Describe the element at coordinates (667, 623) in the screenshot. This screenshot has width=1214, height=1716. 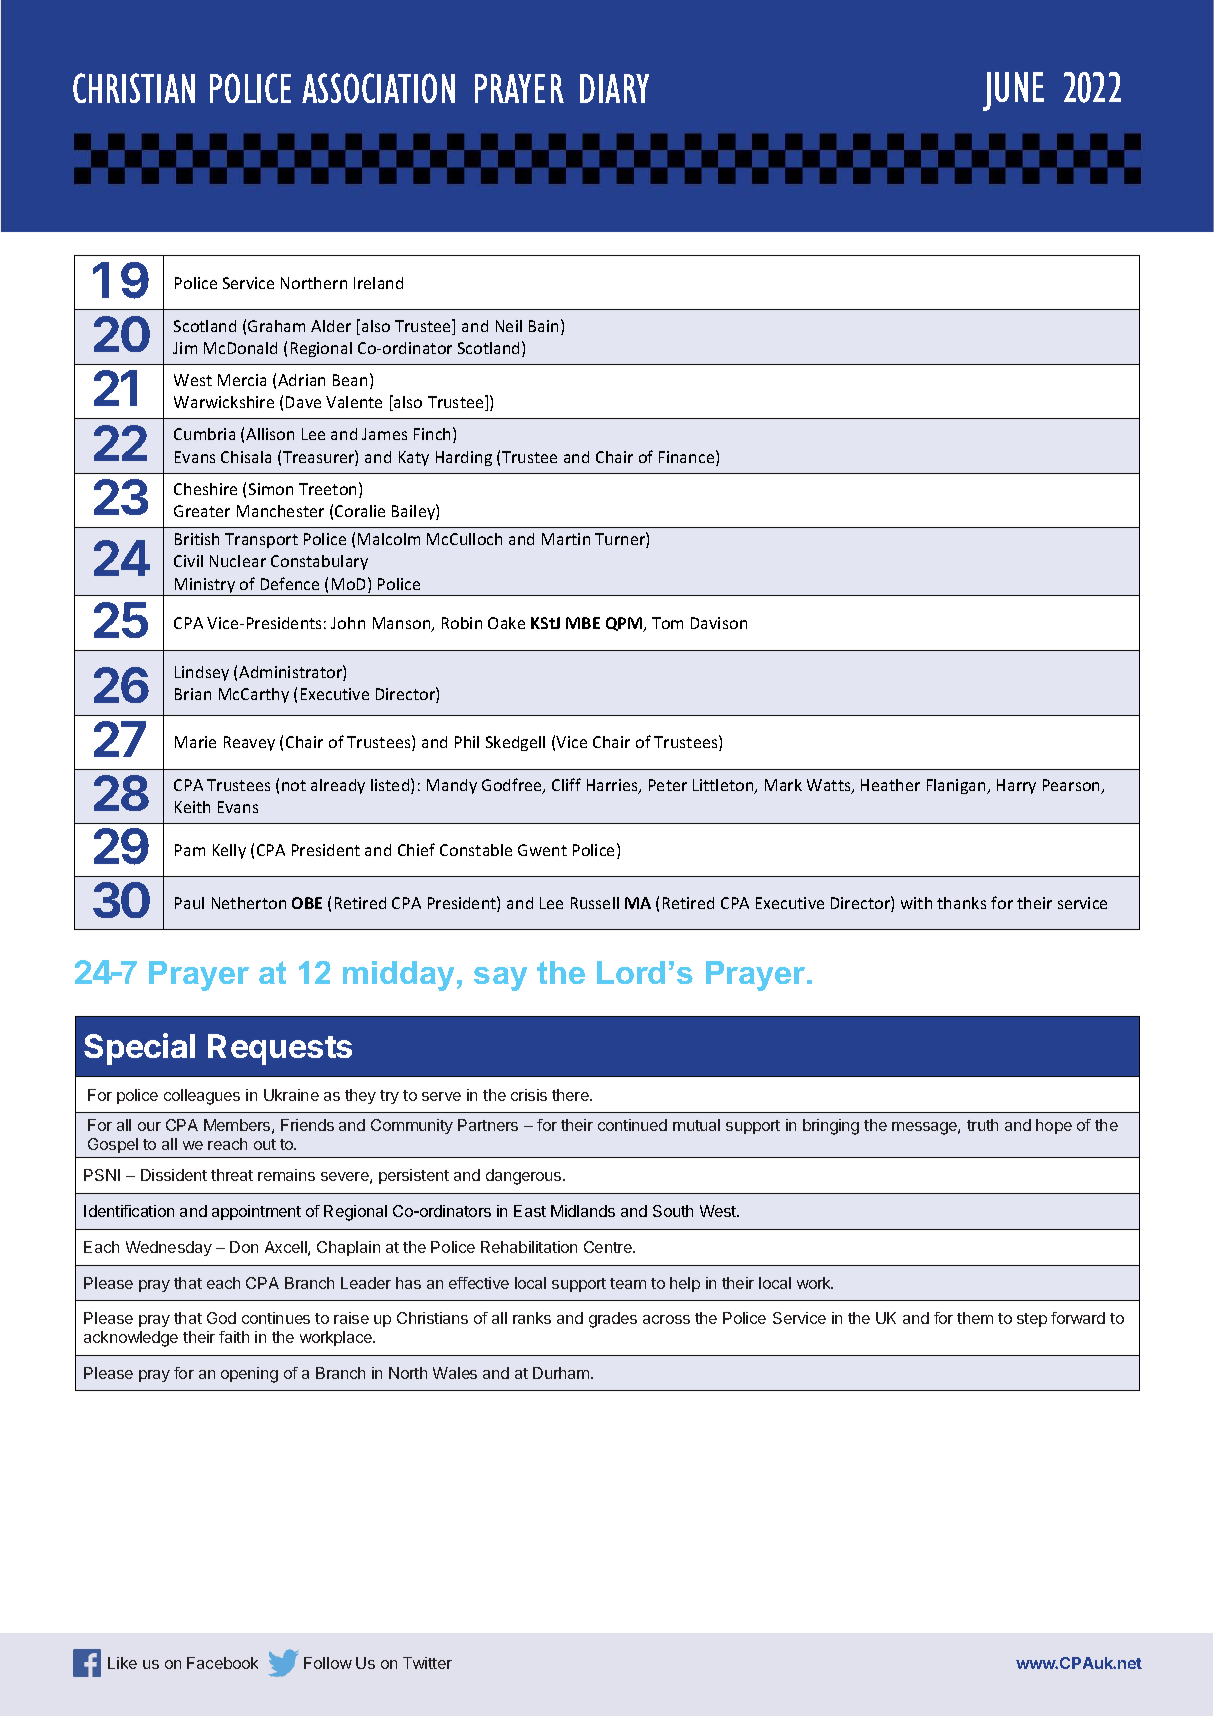
I see `Tom` at that location.
